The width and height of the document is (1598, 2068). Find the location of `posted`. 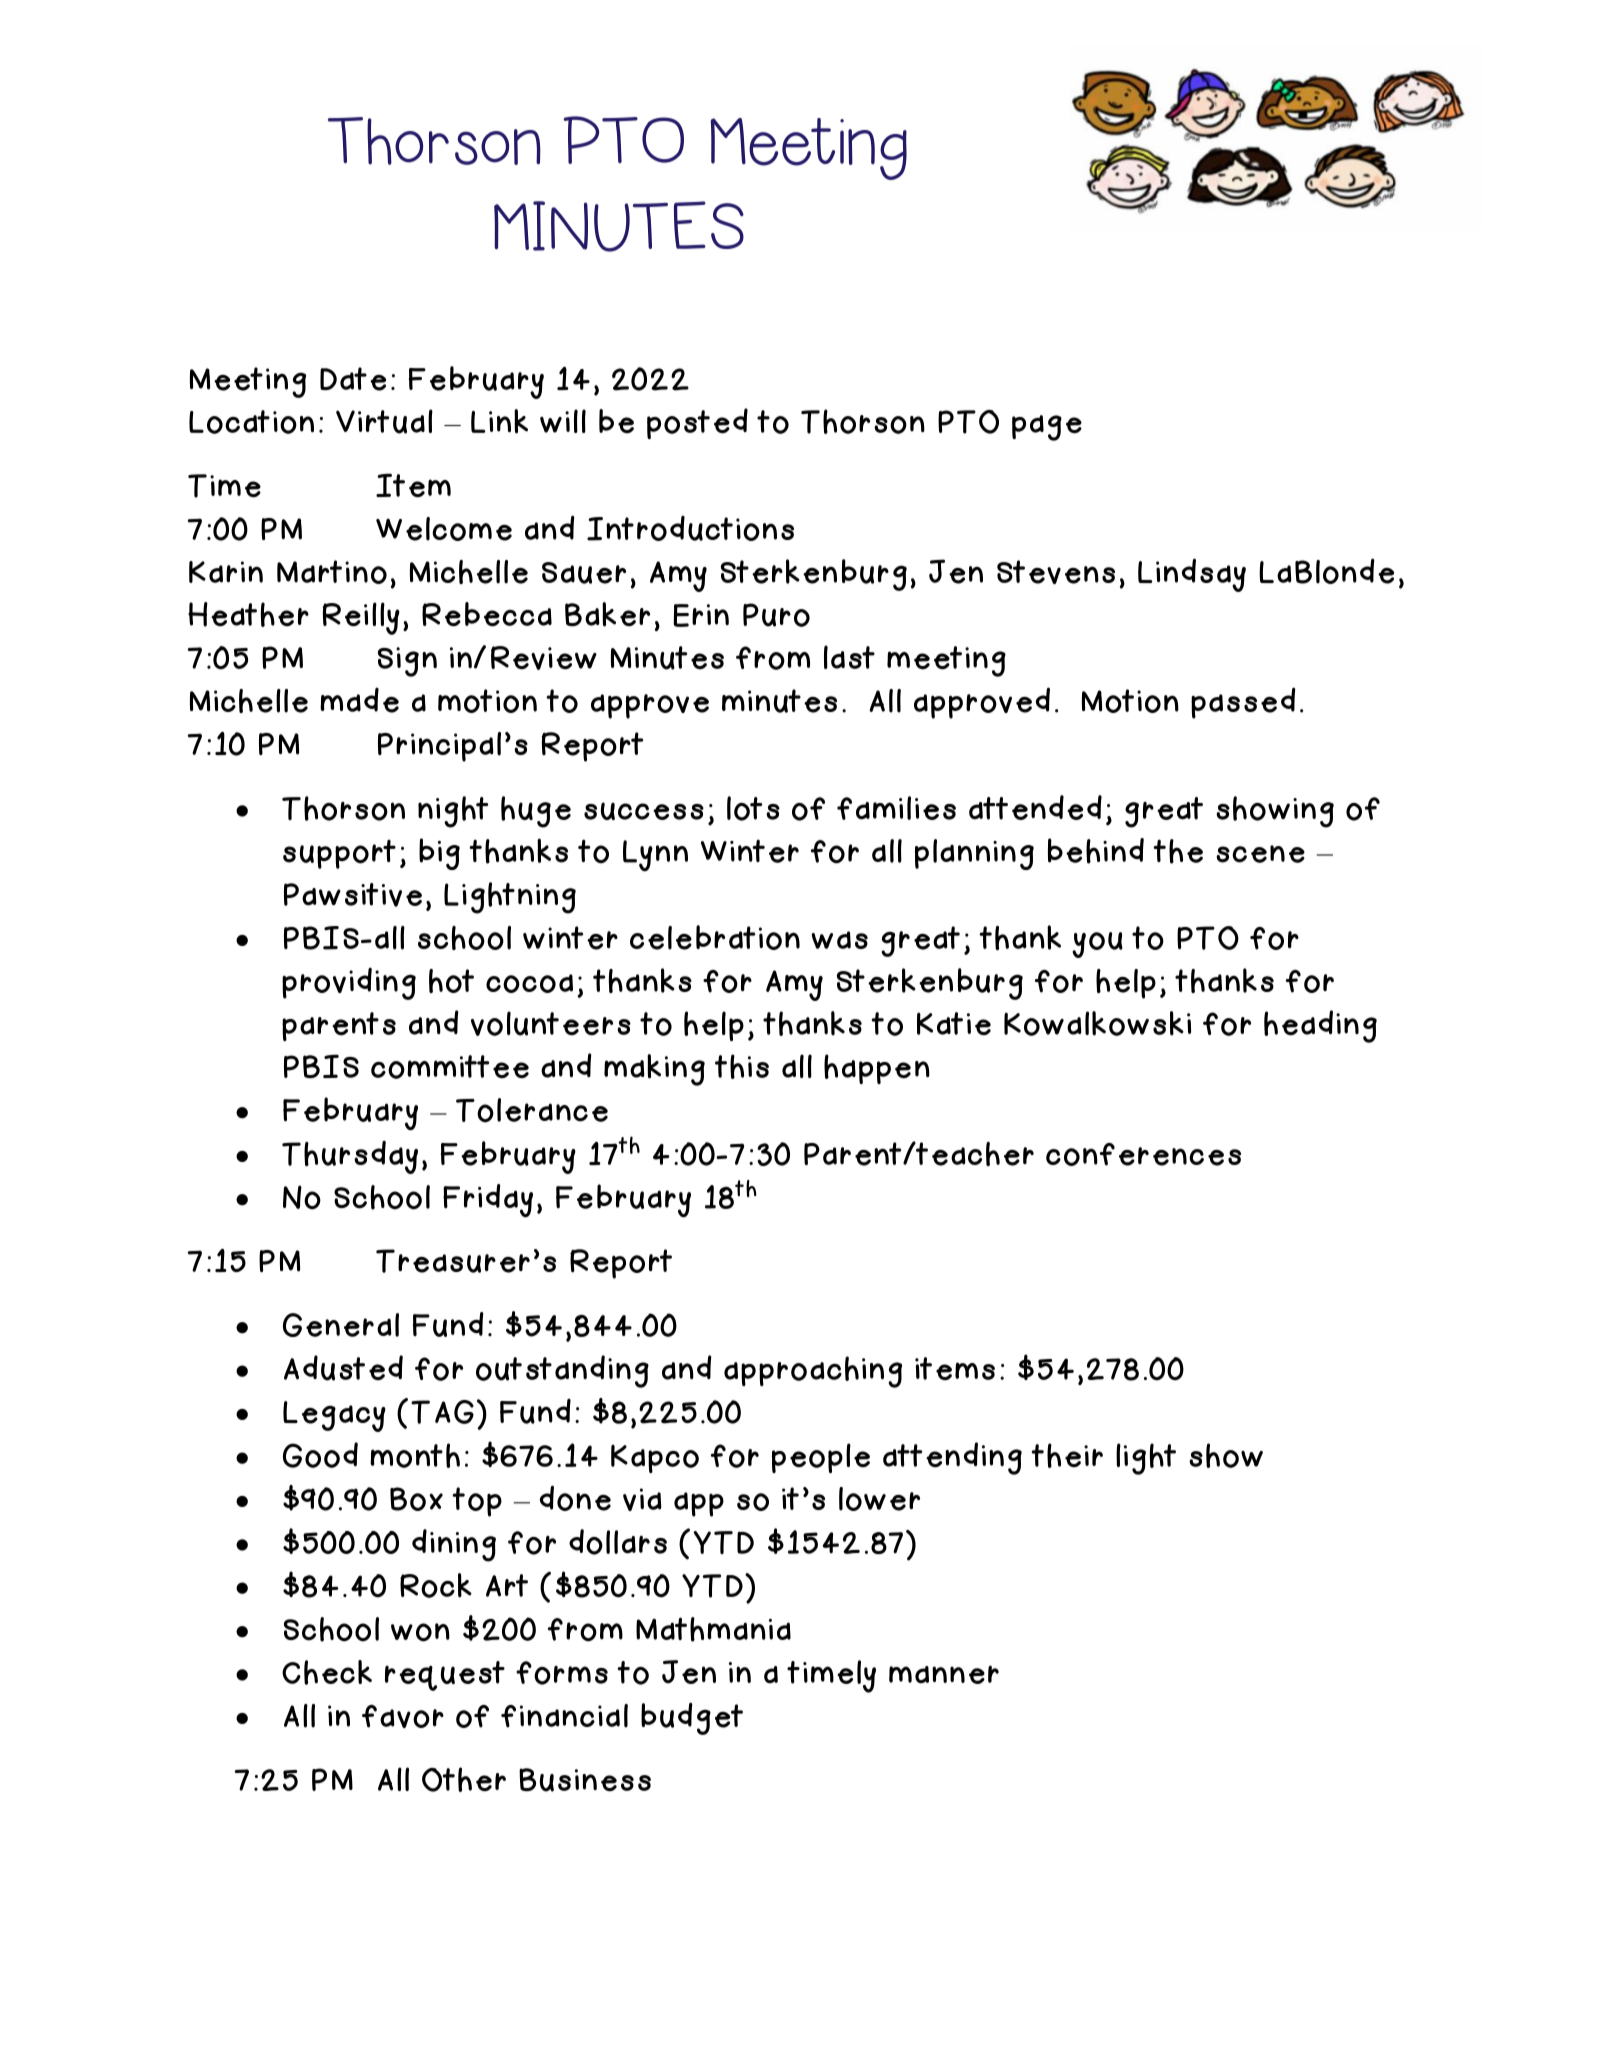

posted is located at coordinates (697, 423).
